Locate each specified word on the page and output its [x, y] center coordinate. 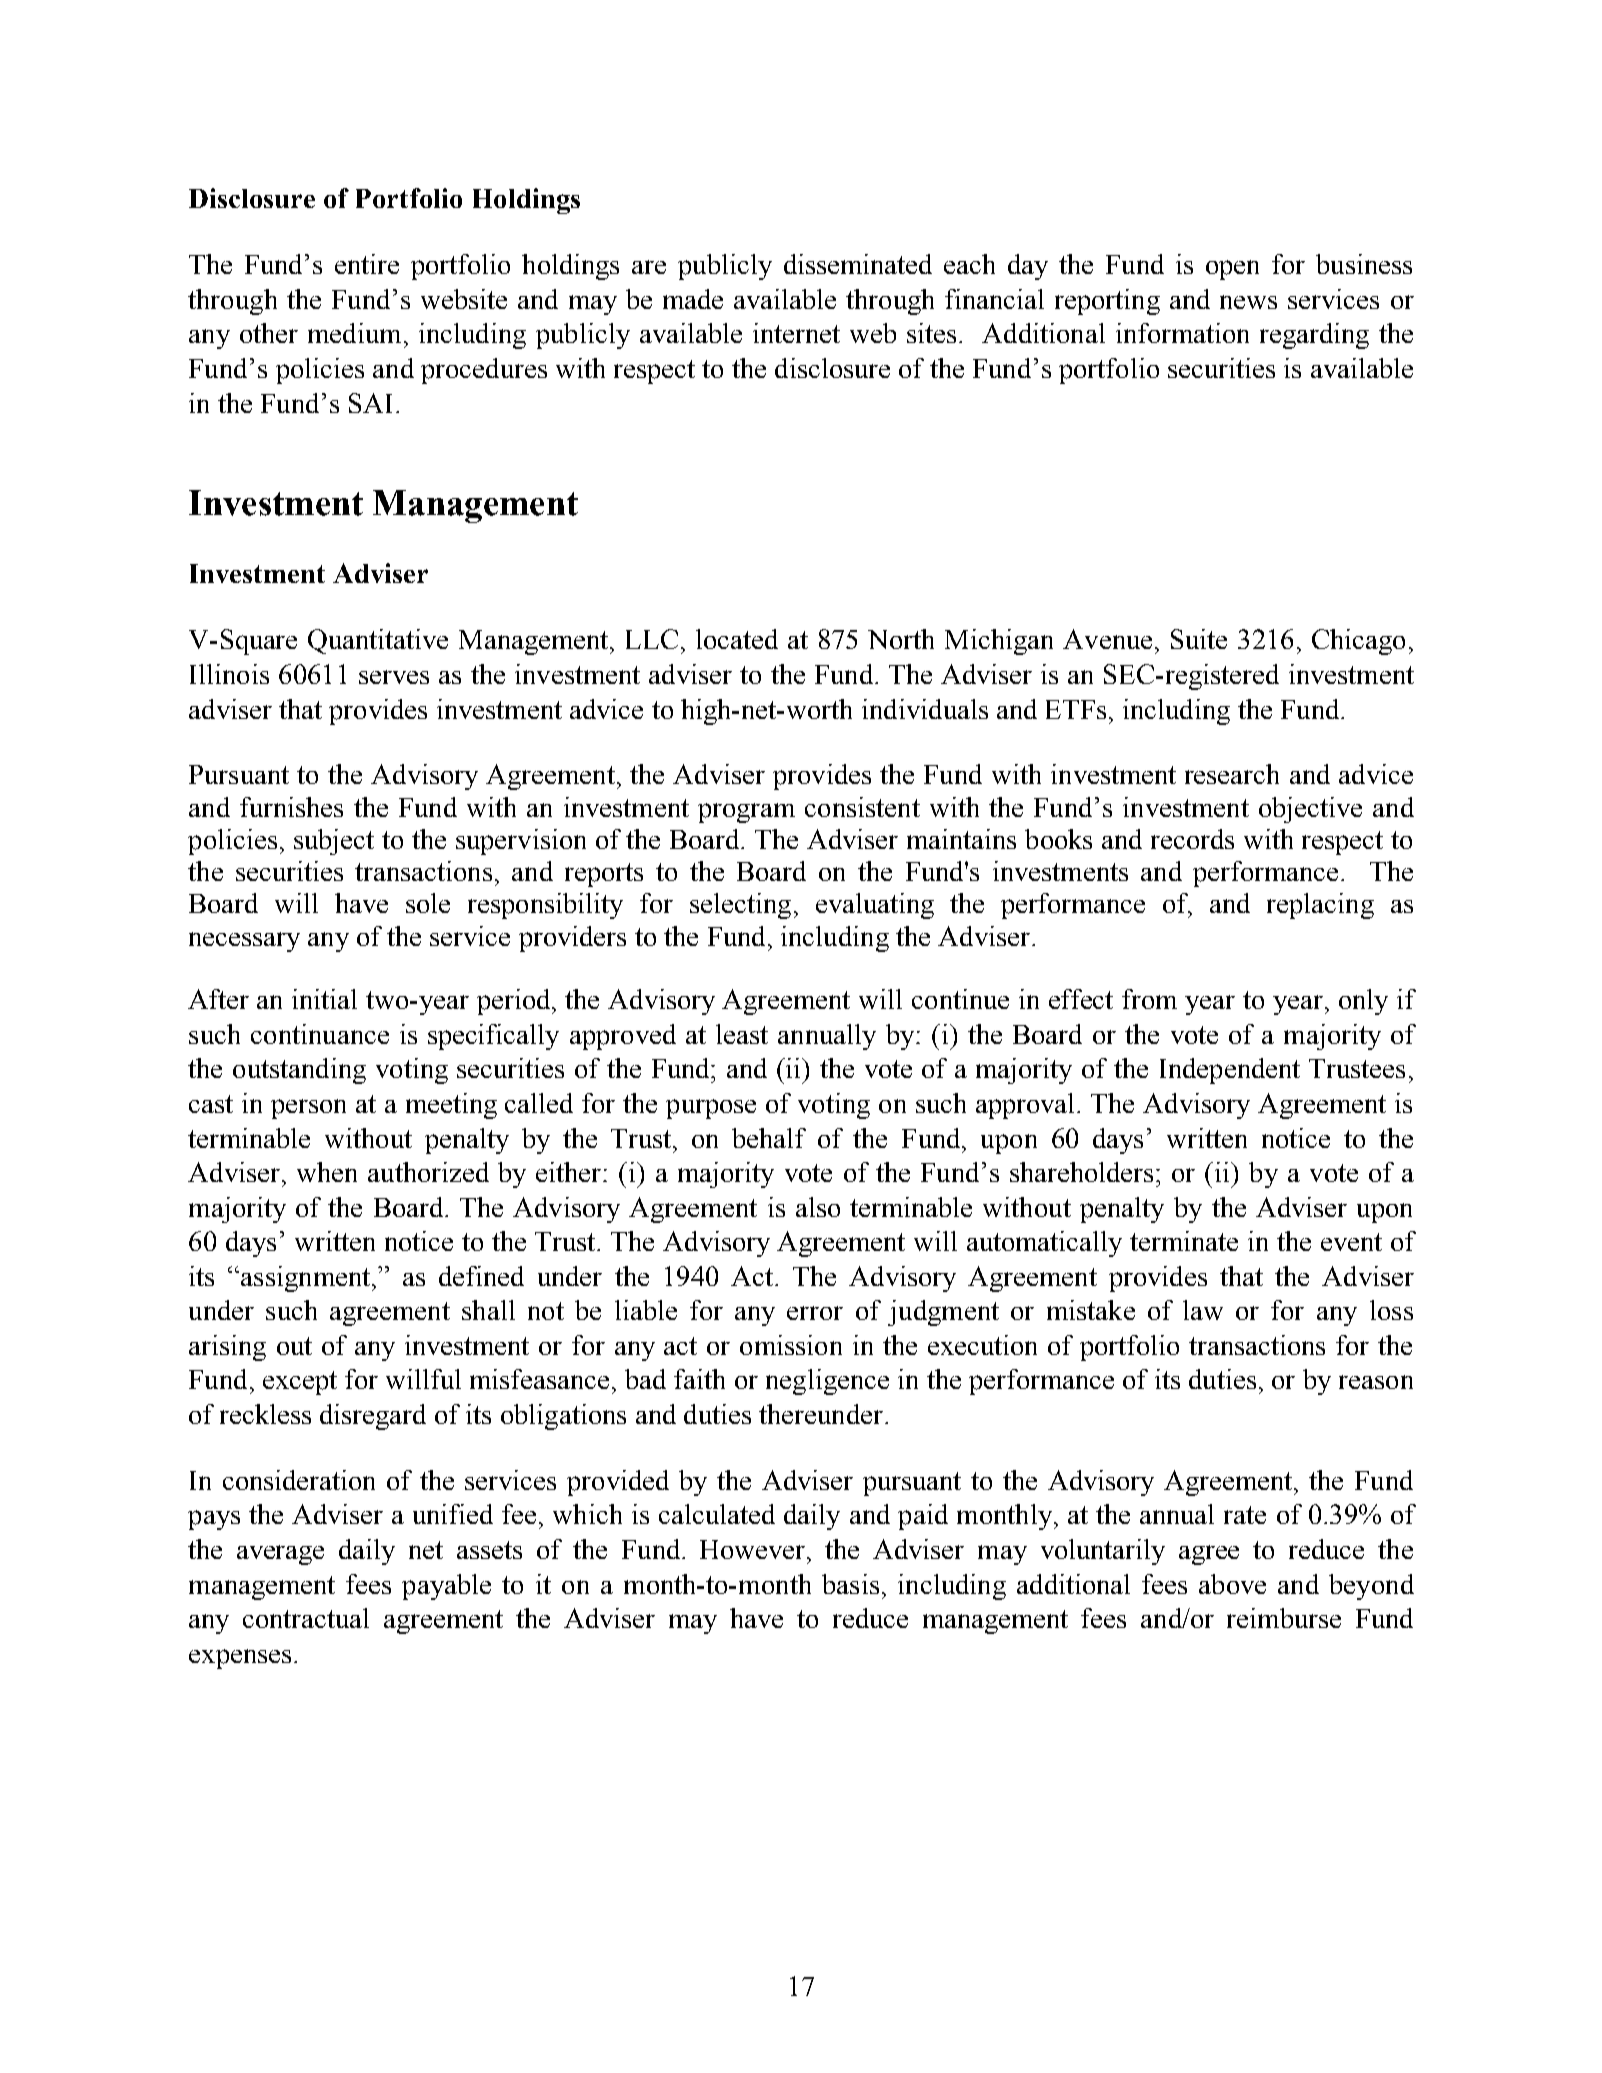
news [1248, 302]
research [1232, 774]
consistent [862, 807]
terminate [1184, 1241]
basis [850, 1584]
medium [354, 333]
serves [394, 677]
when [327, 1172]
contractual [306, 1618]
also [818, 1207]
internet [796, 333]
